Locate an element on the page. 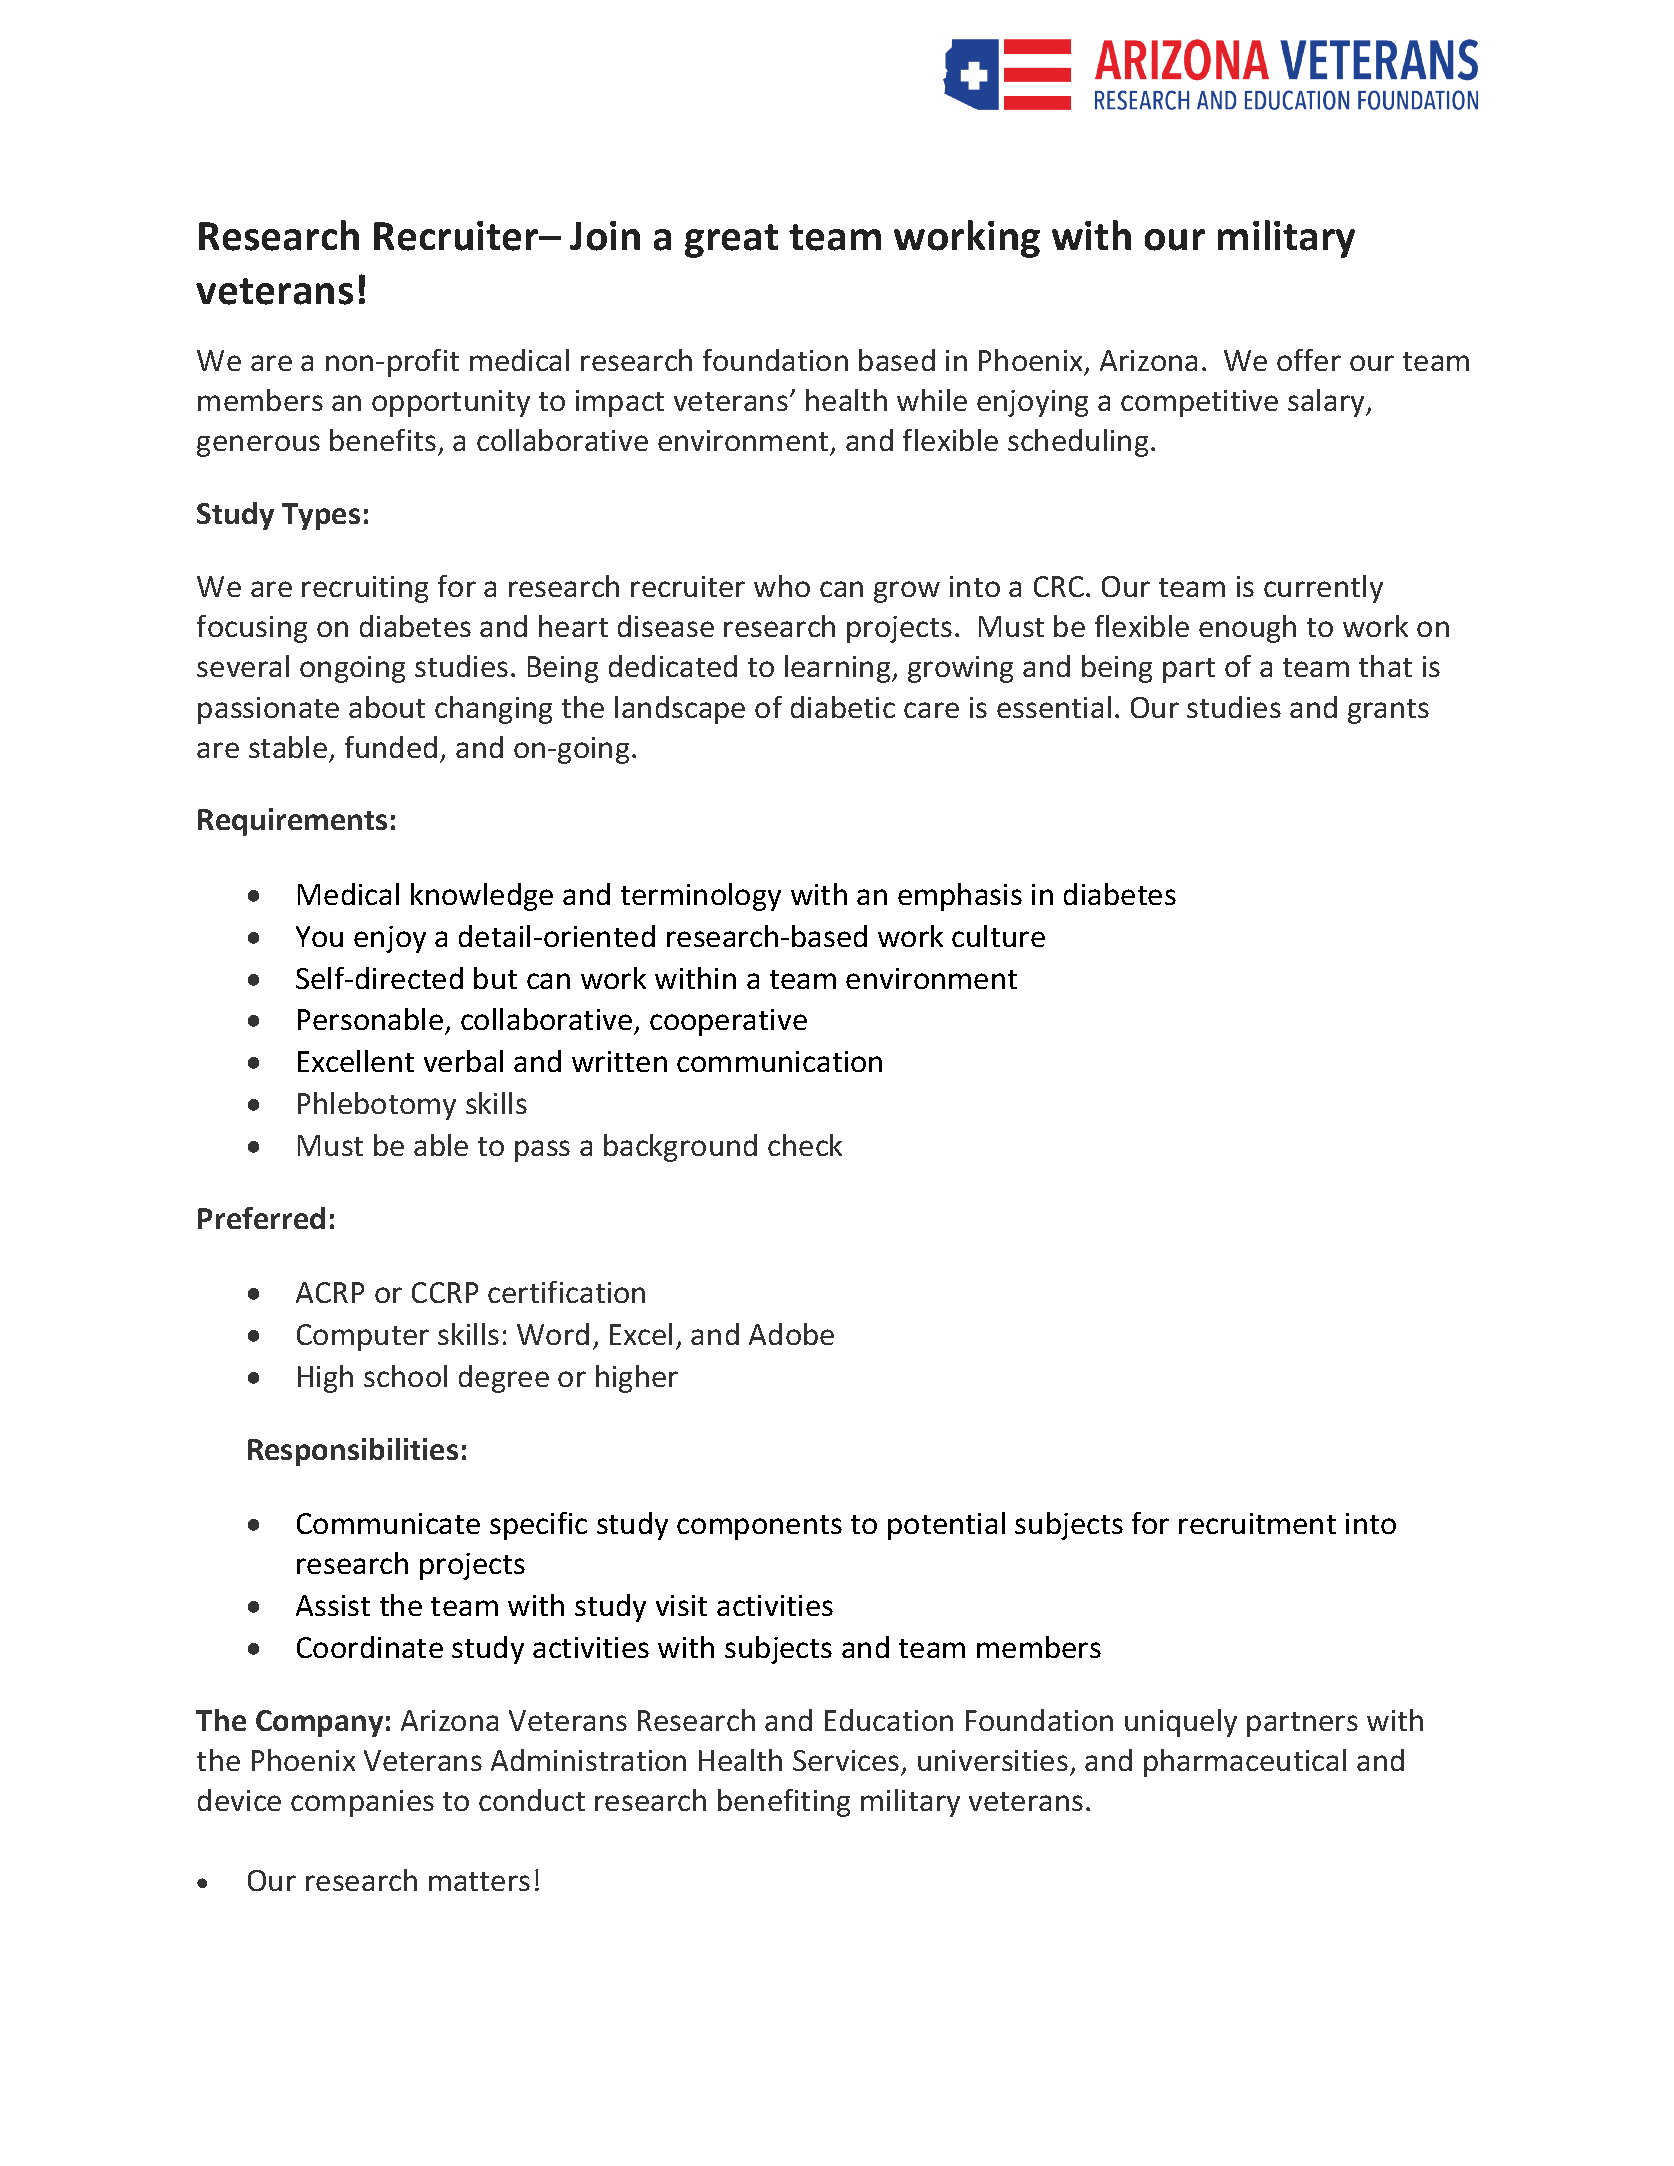  Phlebotomy is located at coordinates (377, 1106).
